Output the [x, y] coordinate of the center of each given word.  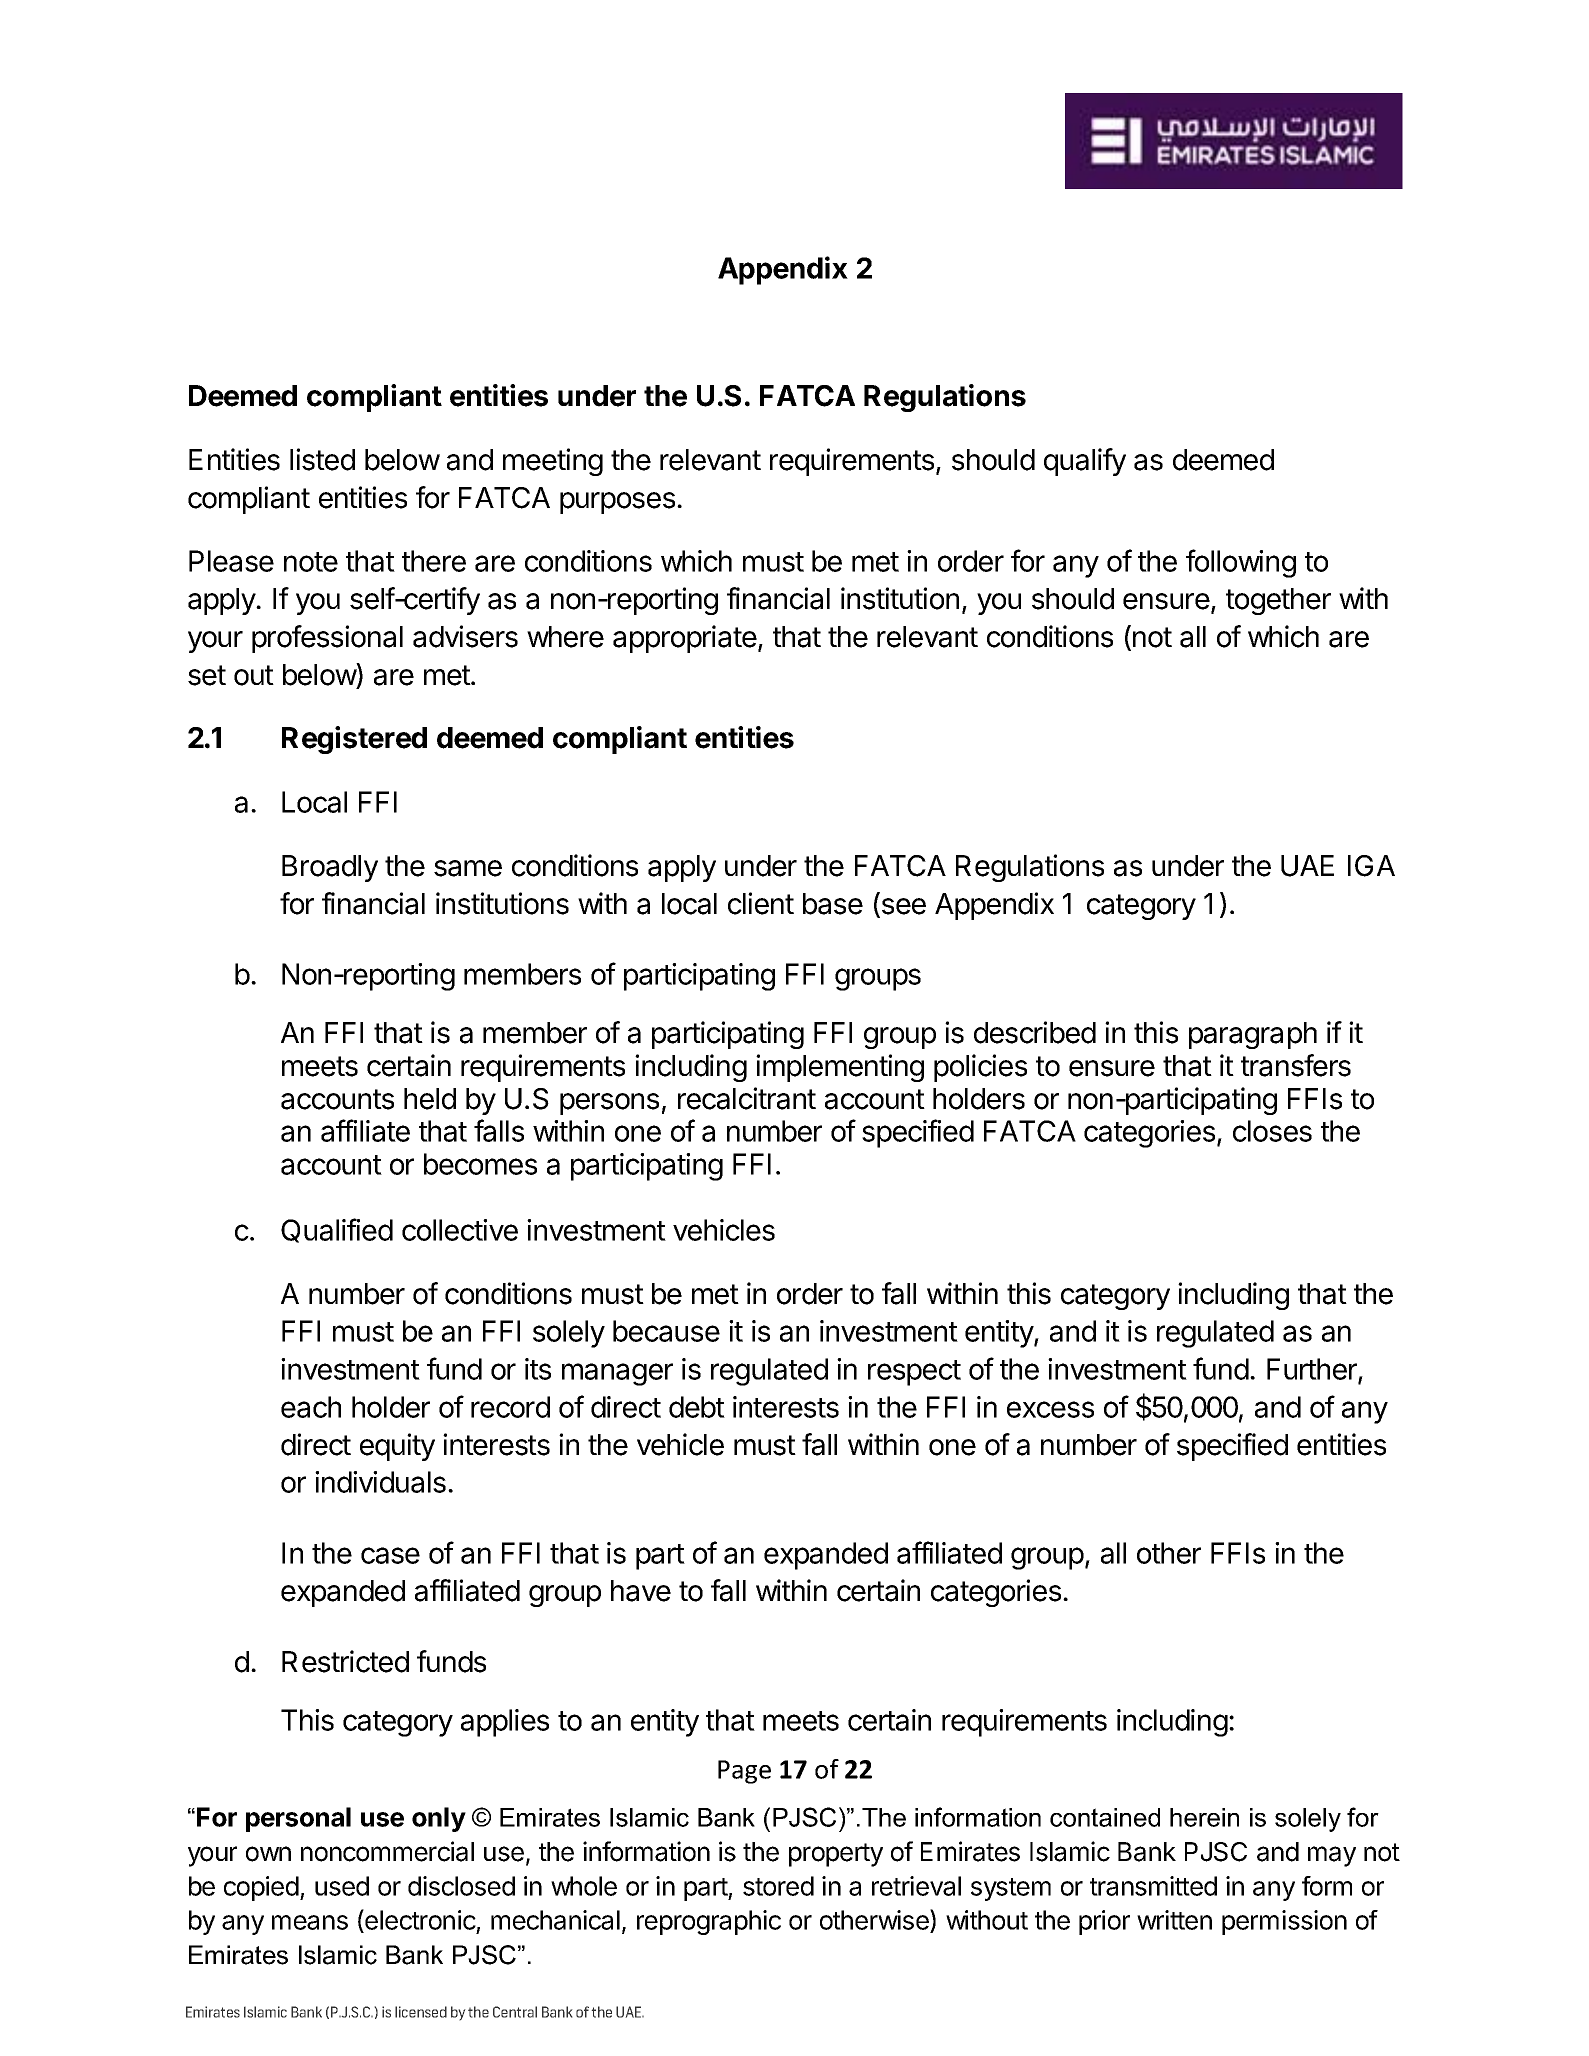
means [310, 1922]
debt [697, 1407]
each [311, 1407]
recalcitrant [747, 1098]
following [1241, 563]
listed [322, 459]
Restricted [345, 1661]
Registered [354, 740]
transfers [1296, 1065]
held [430, 1099]
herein [1204, 1817]
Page [744, 1772]
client [761, 903]
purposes [617, 503]
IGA [1371, 866]
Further [1313, 1370]
